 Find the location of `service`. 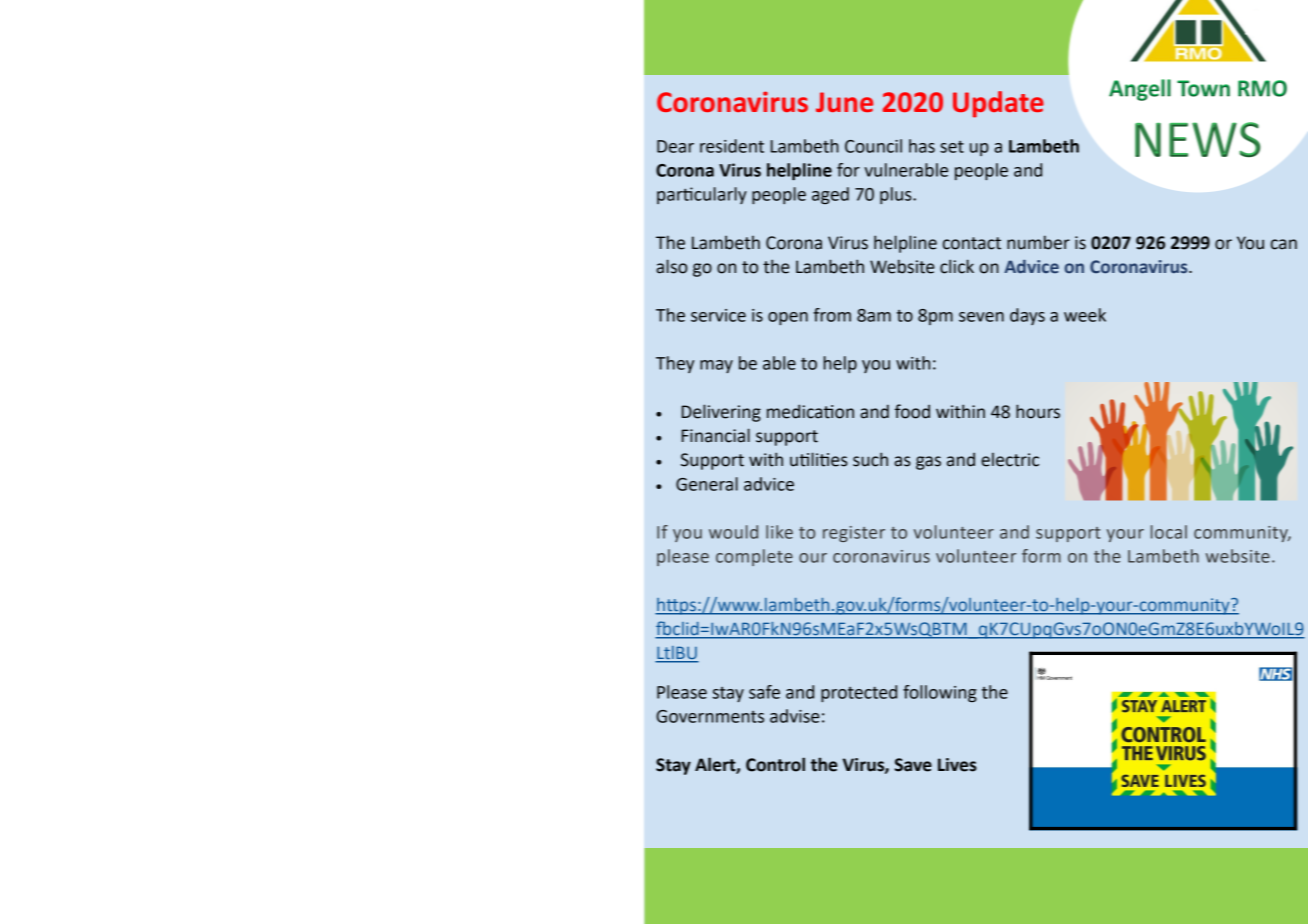

service is located at coordinates (718, 315).
